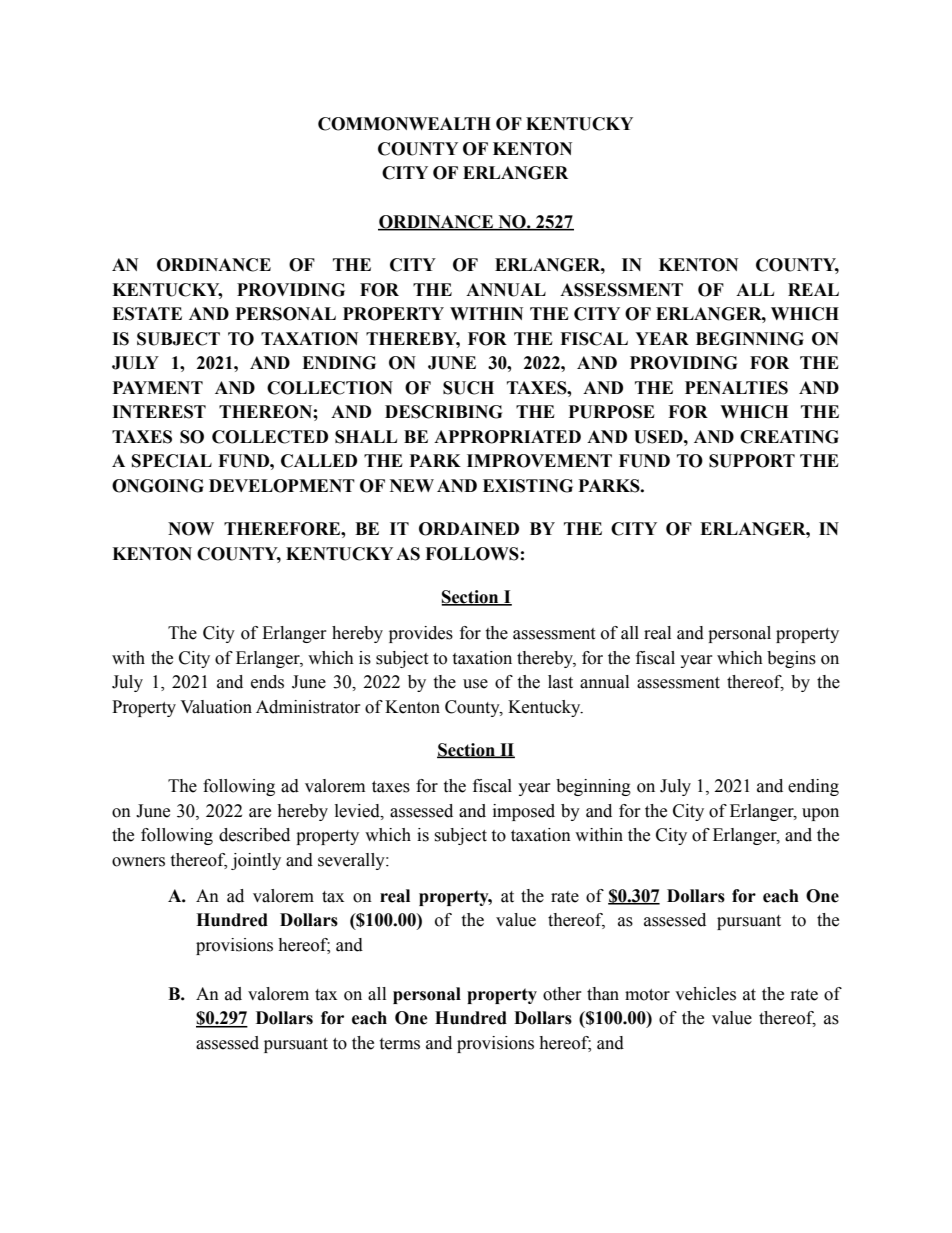  I want to click on begins, so click(791, 659).
